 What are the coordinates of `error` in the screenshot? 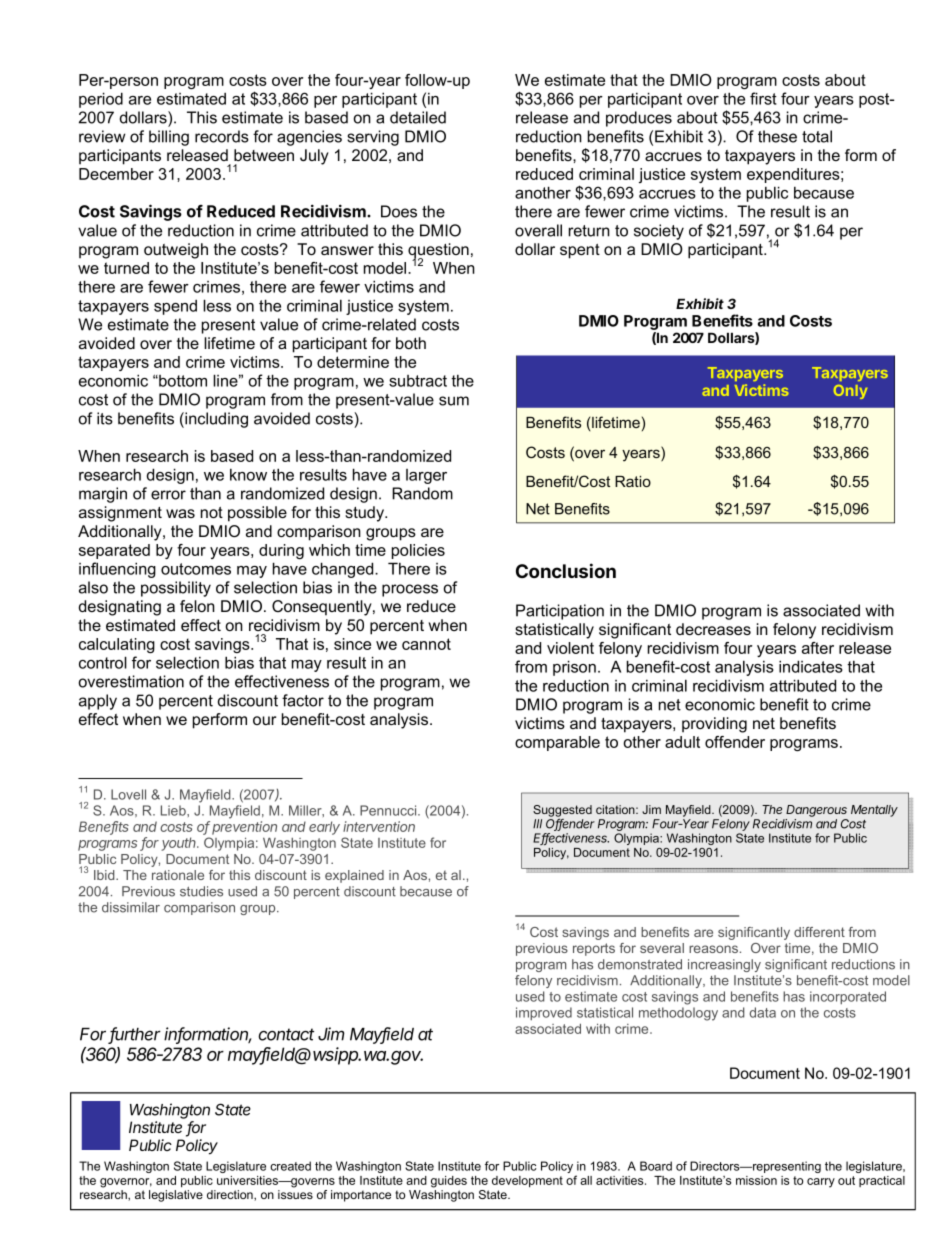 It's located at (168, 495).
